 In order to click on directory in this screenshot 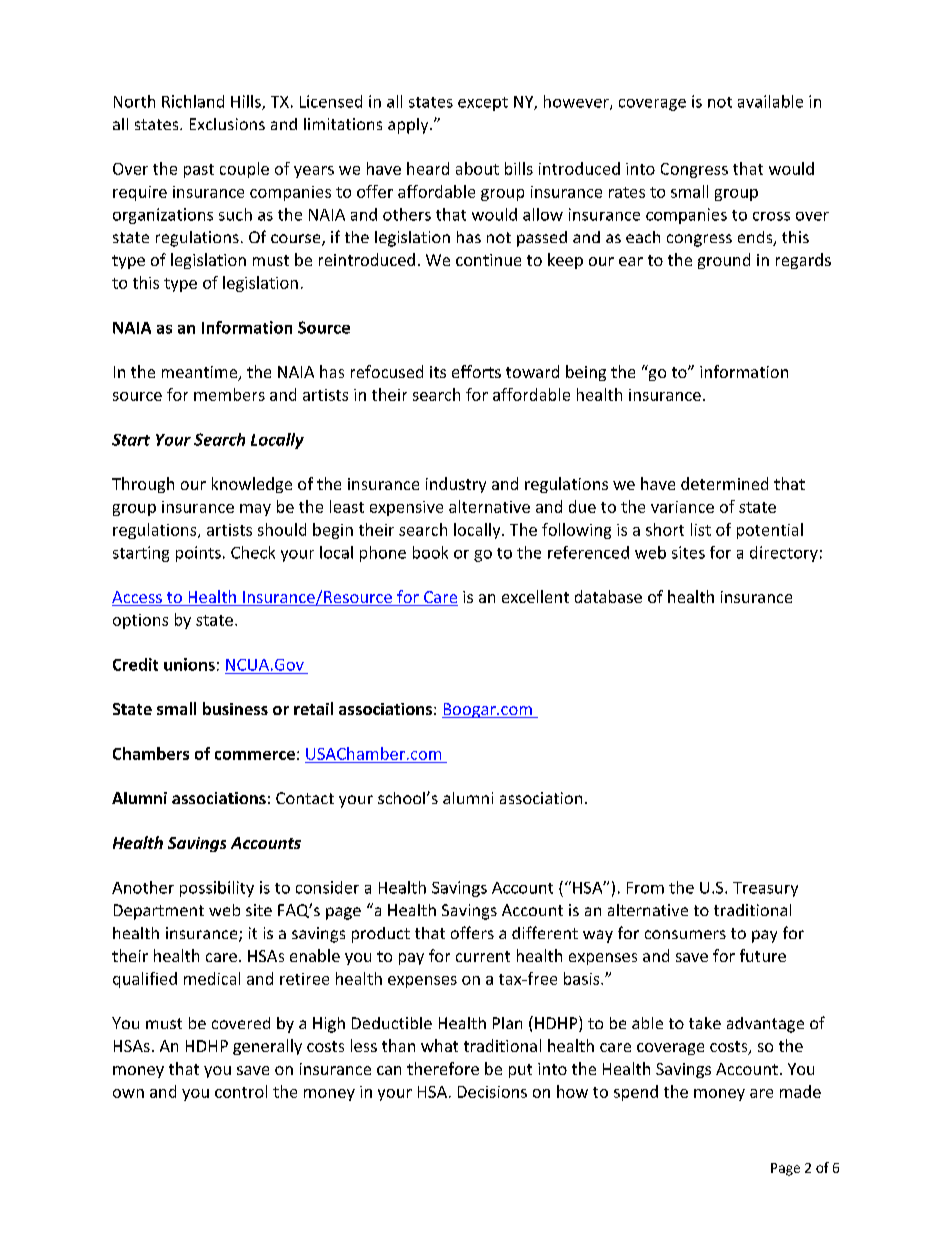, I will do `click(784, 554)`.
